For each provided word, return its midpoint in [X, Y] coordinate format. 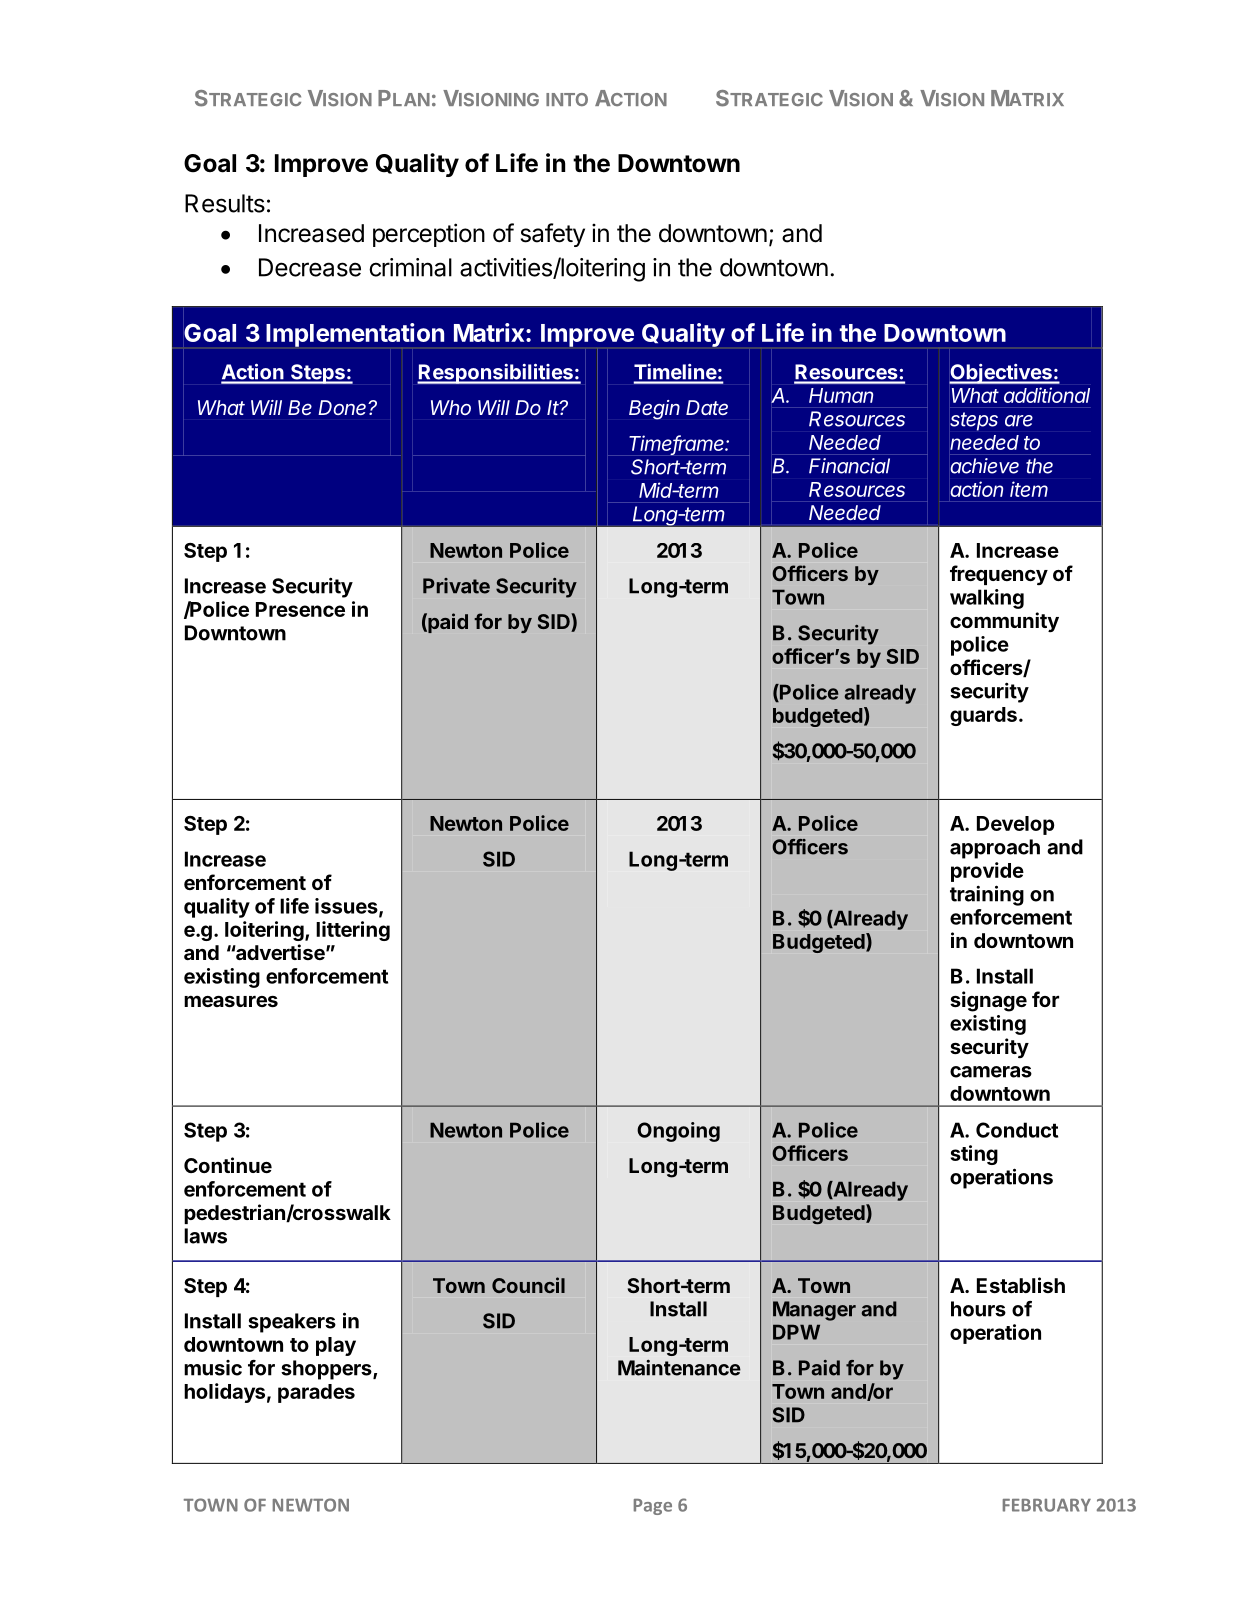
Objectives [1001, 374]
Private [456, 586]
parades [316, 1393]
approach [995, 849]
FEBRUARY [1047, 1505]
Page [653, 1507]
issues [347, 907]
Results [225, 203]
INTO [567, 99]
